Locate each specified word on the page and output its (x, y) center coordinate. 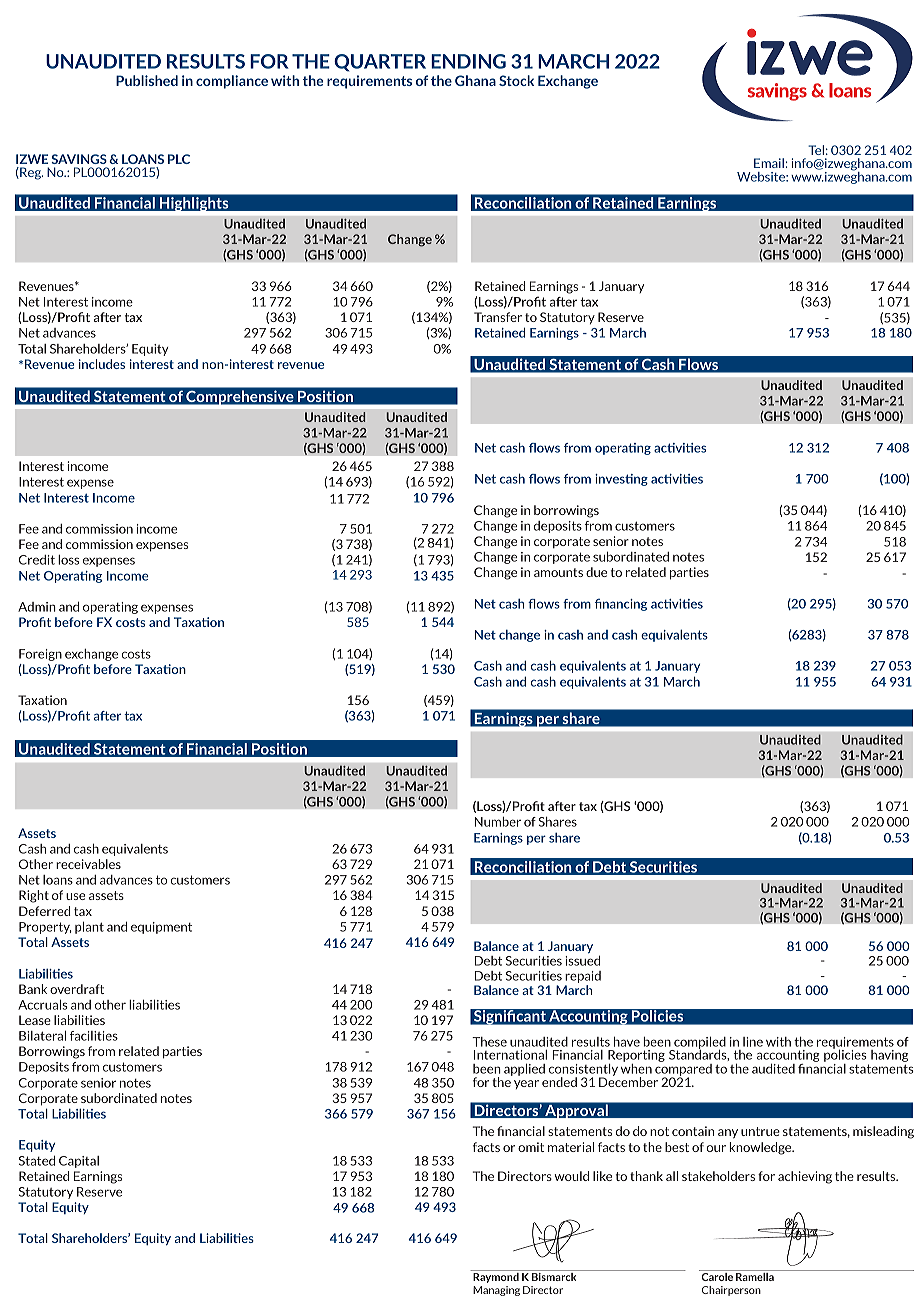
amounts (558, 572)
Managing (496, 1291)
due (596, 572)
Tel (816, 150)
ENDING (468, 61)
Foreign (40, 655)
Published (147, 80)
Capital (79, 1162)
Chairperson (731, 1291)
